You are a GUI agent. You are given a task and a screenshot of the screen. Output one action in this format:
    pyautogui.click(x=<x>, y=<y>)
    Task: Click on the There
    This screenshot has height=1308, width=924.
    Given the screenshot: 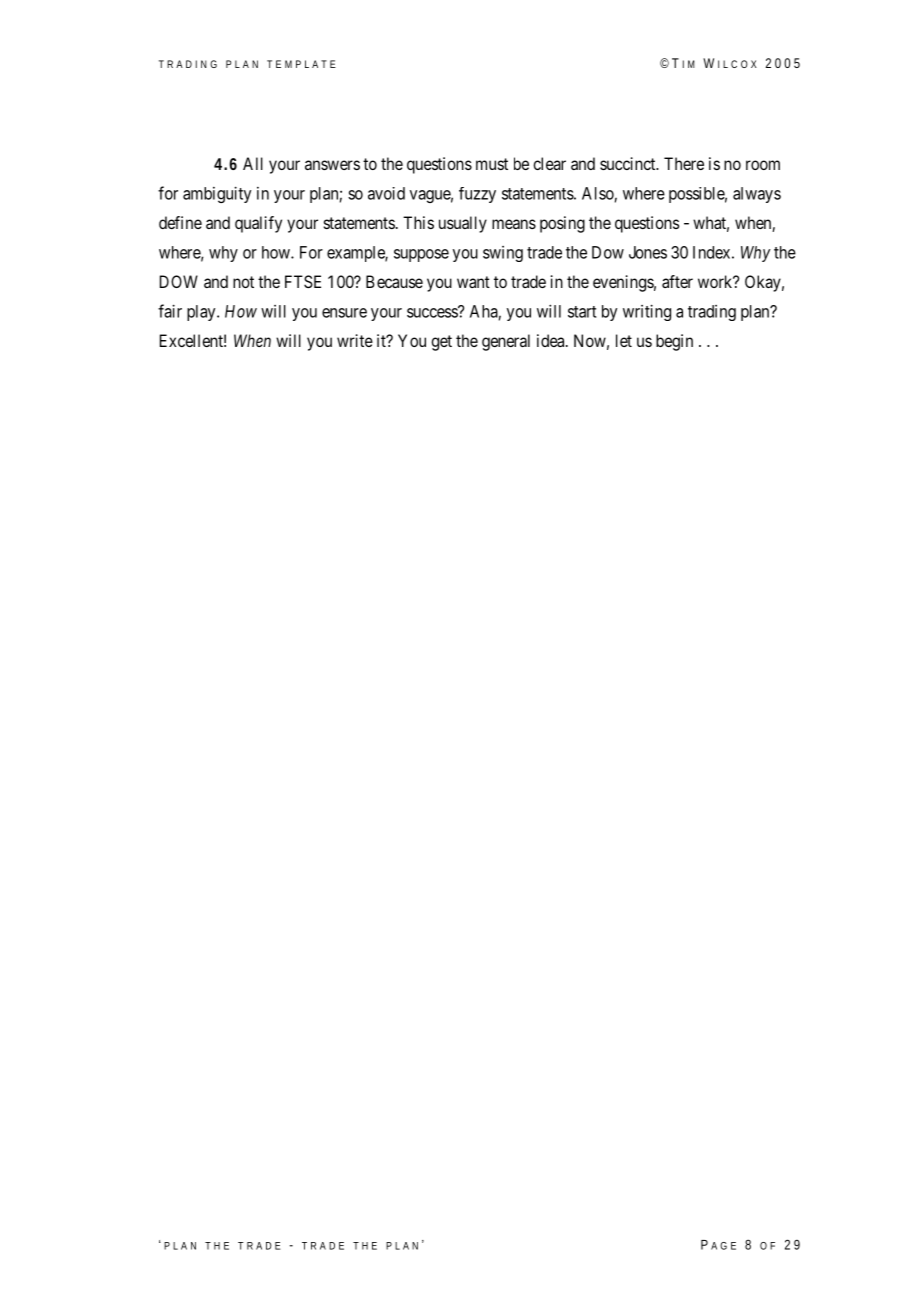 What is the action you would take?
    pyautogui.click(x=684, y=163)
